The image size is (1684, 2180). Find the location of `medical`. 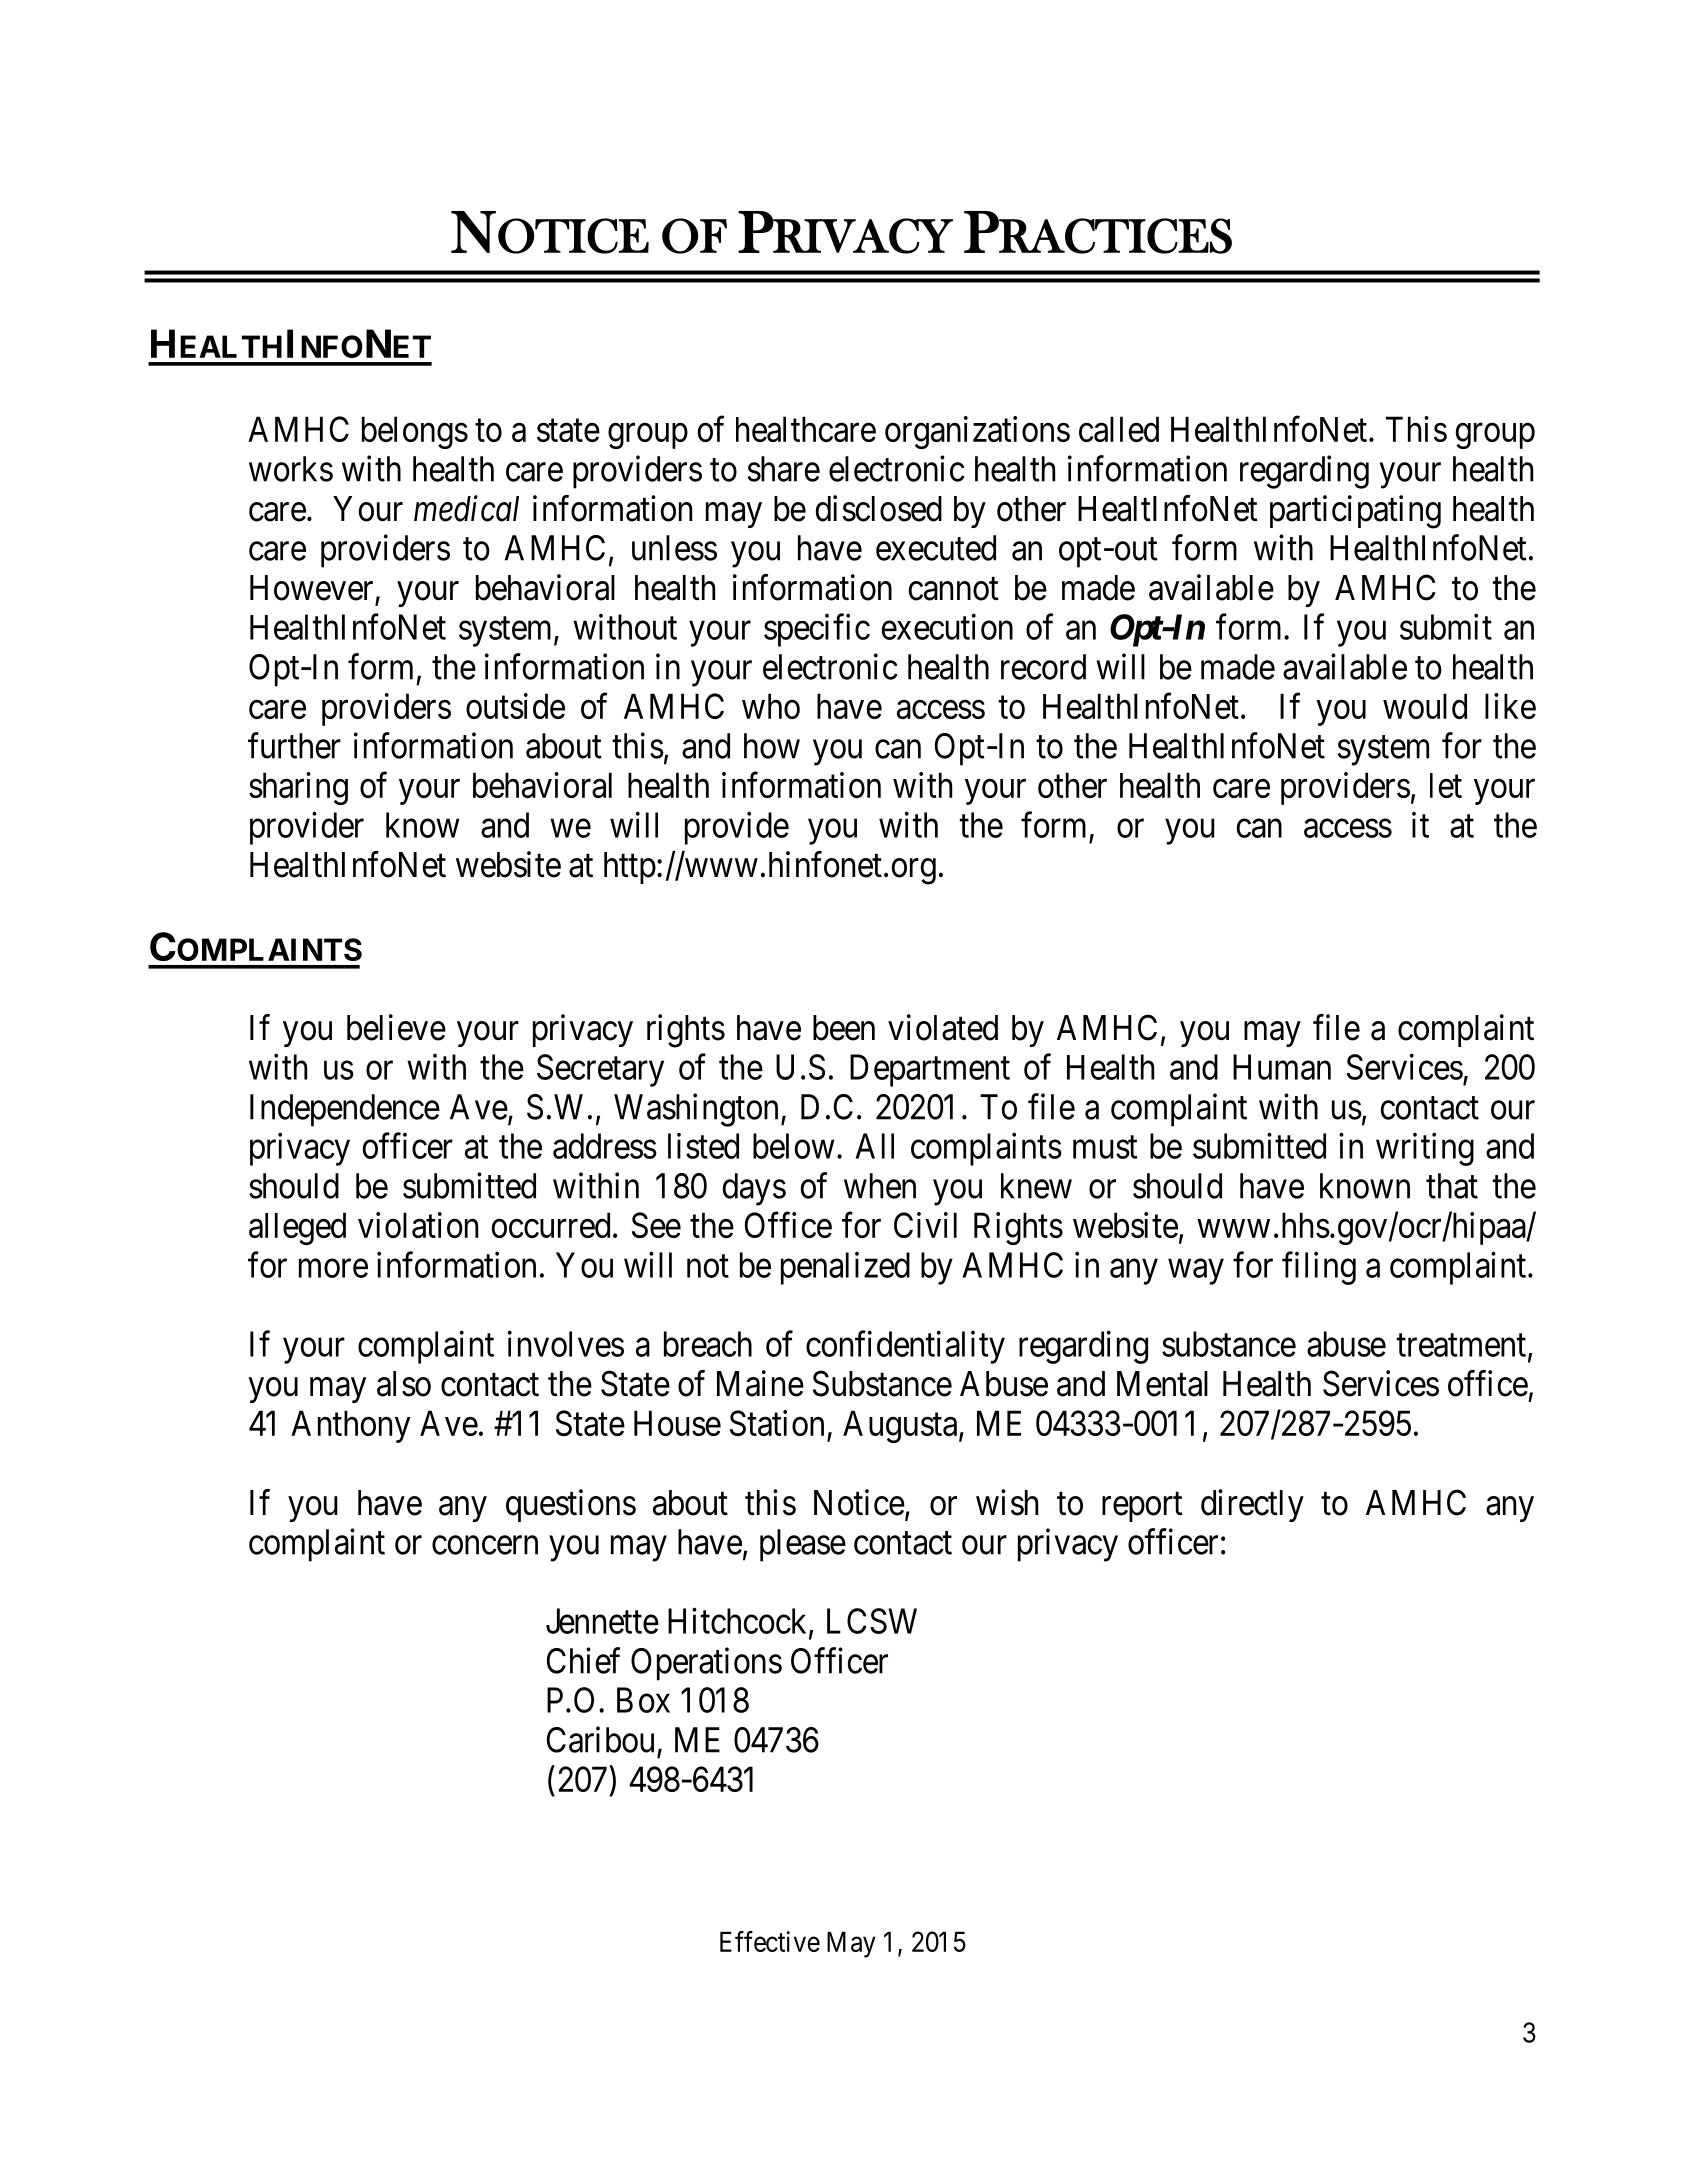

medical is located at coordinates (466, 508).
